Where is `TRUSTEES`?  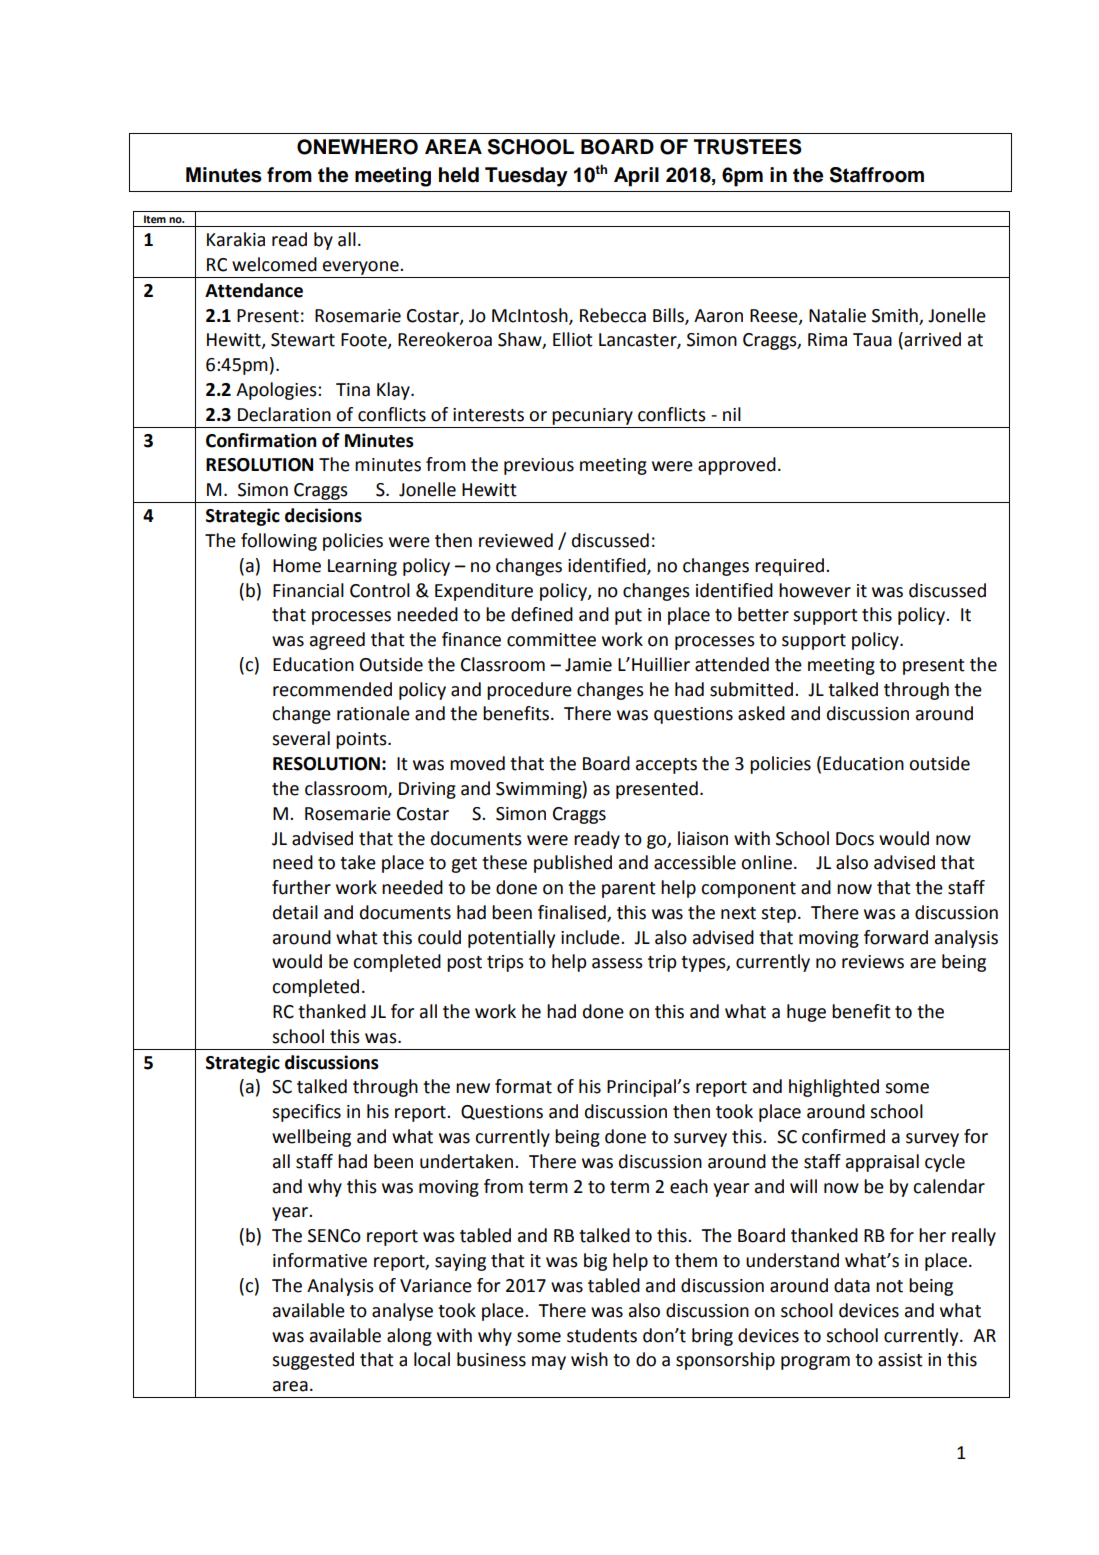 TRUSTEES is located at coordinates (748, 147).
